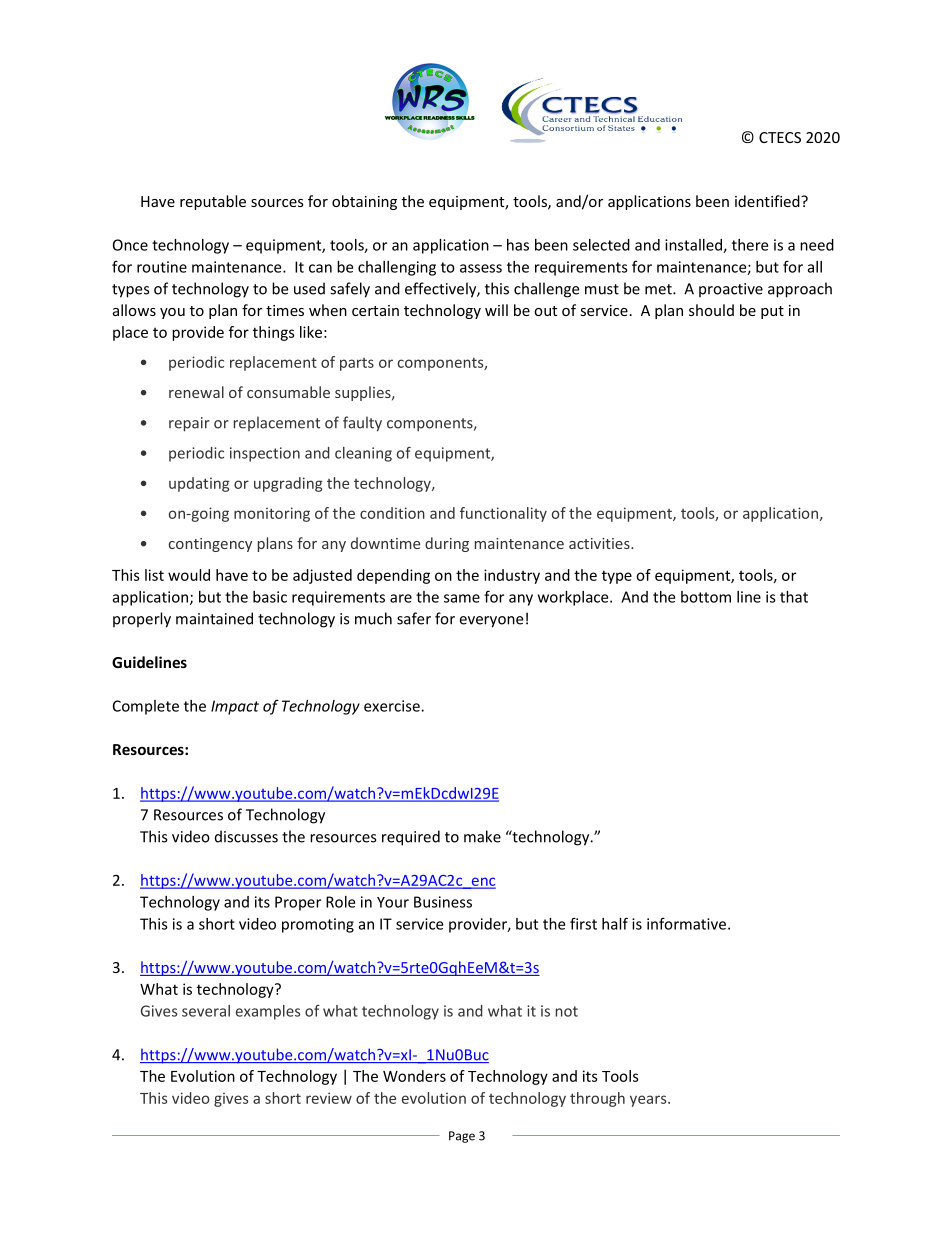 This screenshot has width=952, height=1233. What do you see at coordinates (210, 545) in the screenshot?
I see `contingency` at bounding box center [210, 545].
